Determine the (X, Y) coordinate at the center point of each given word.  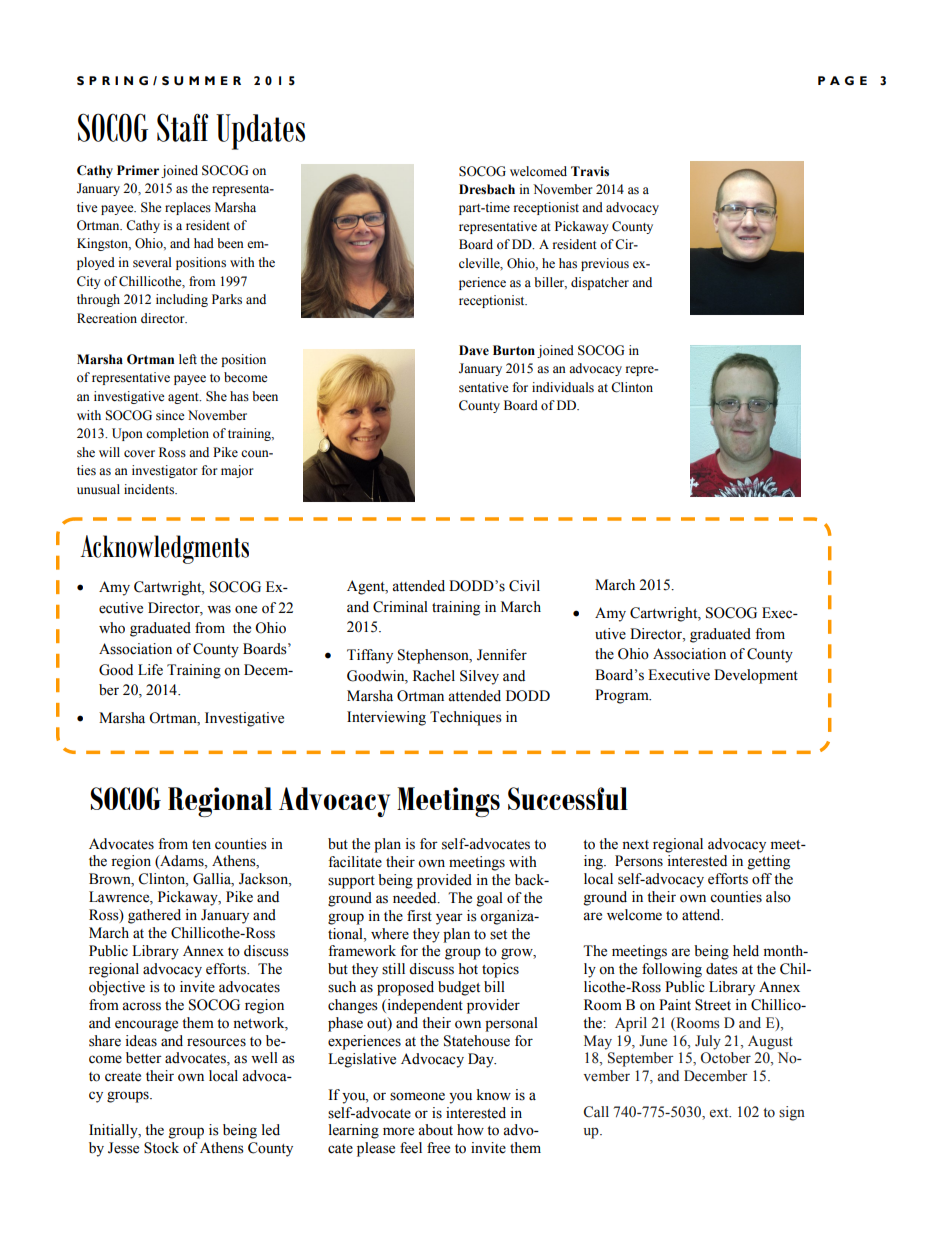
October (725, 1058)
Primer (138, 170)
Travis (590, 171)
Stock (161, 1148)
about (435, 1130)
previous (605, 264)
